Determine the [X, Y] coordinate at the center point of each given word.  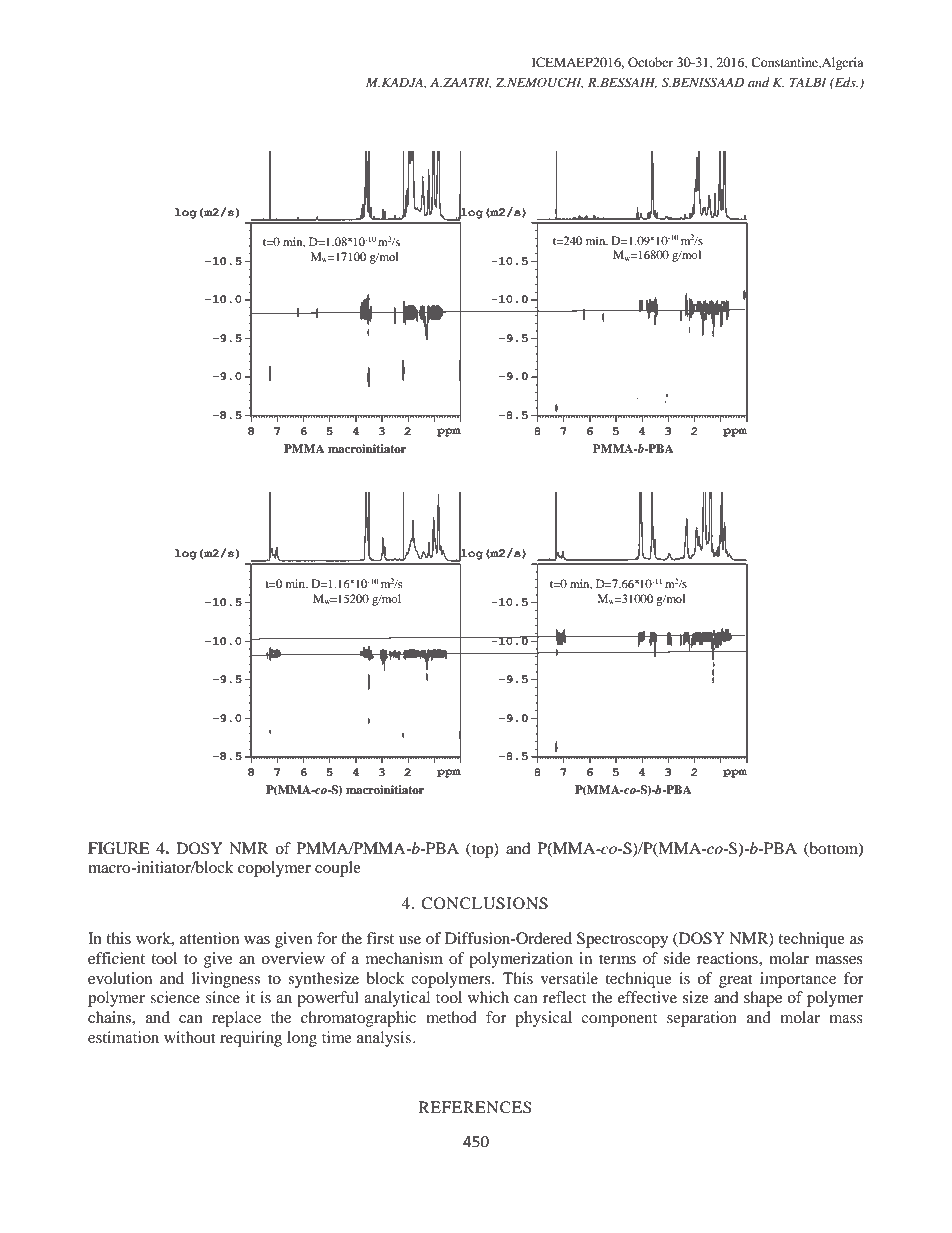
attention [209, 938]
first [380, 938]
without [190, 1037]
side [676, 958]
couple [338, 869]
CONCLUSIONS [484, 903]
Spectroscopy [622, 940]
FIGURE [119, 848]
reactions [728, 958]
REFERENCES [475, 1107]
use [410, 940]
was [257, 940]
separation [702, 1019]
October [650, 62]
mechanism [404, 958]
